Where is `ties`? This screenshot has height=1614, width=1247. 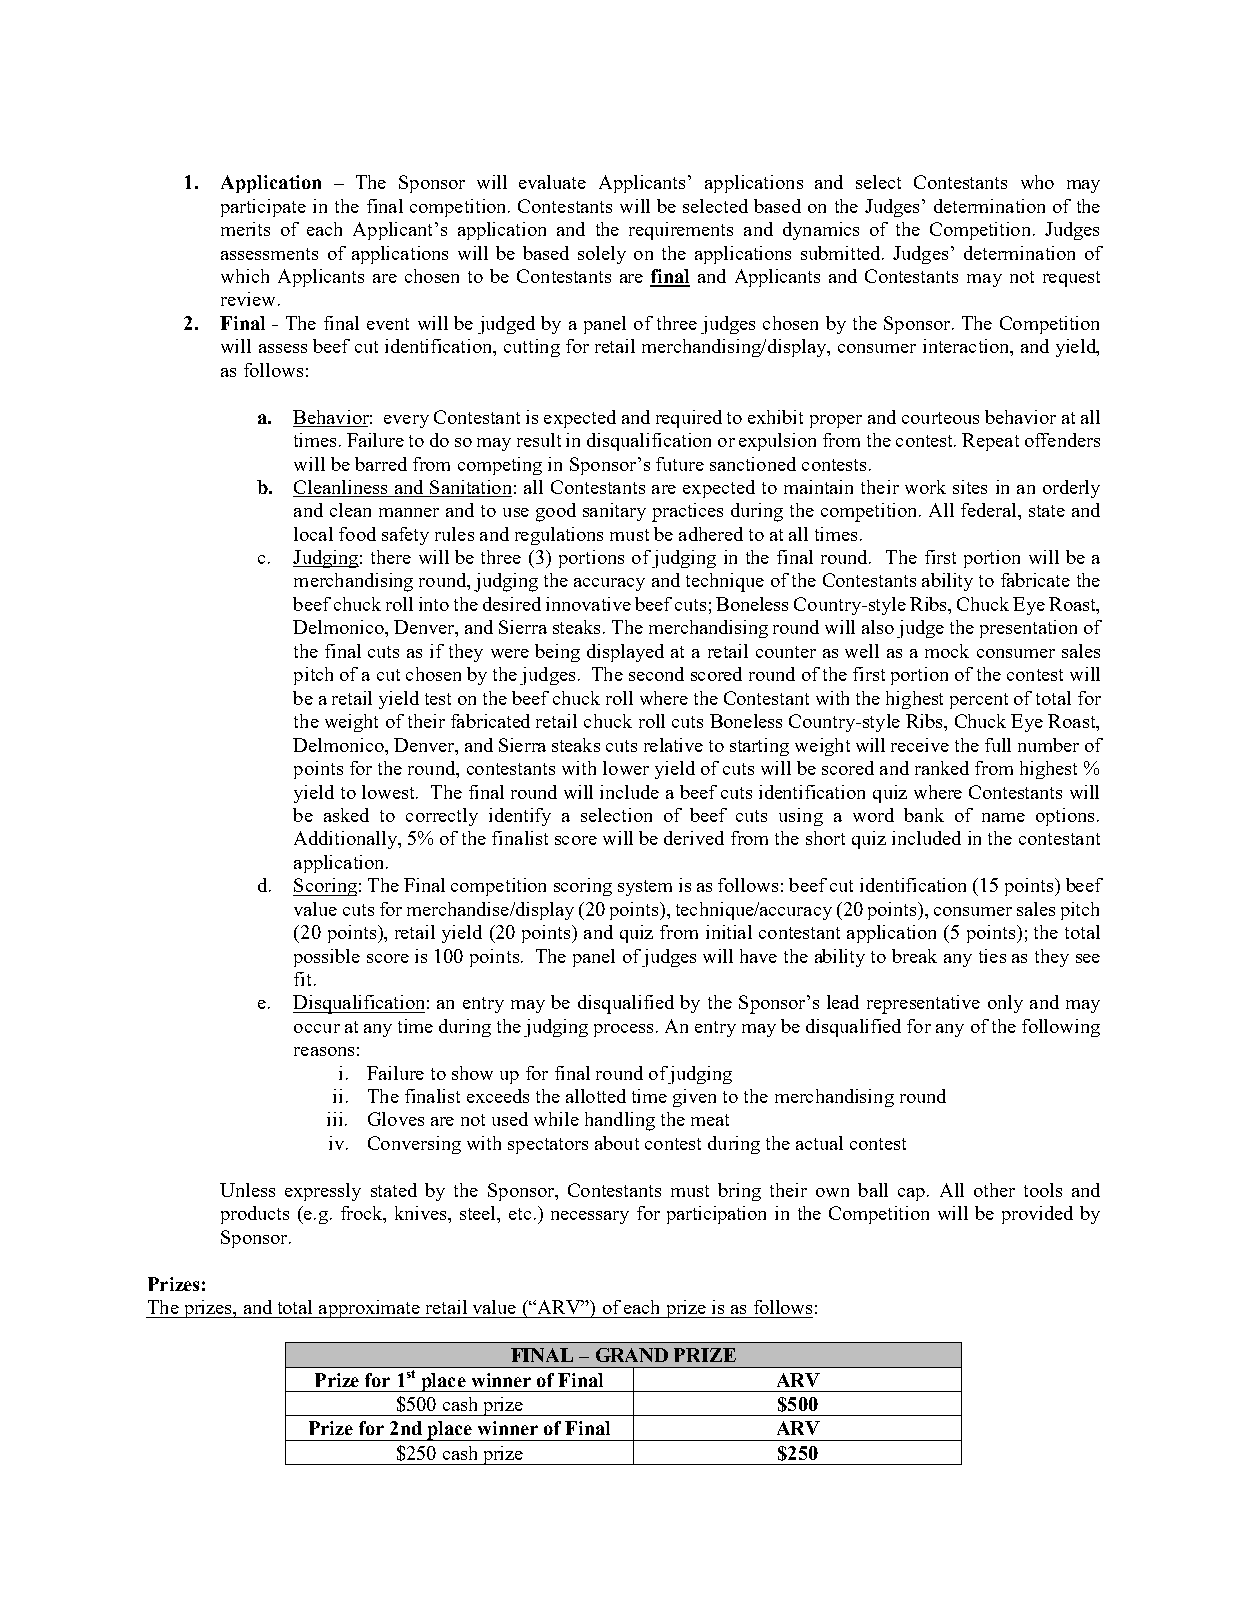 ties is located at coordinates (992, 956).
